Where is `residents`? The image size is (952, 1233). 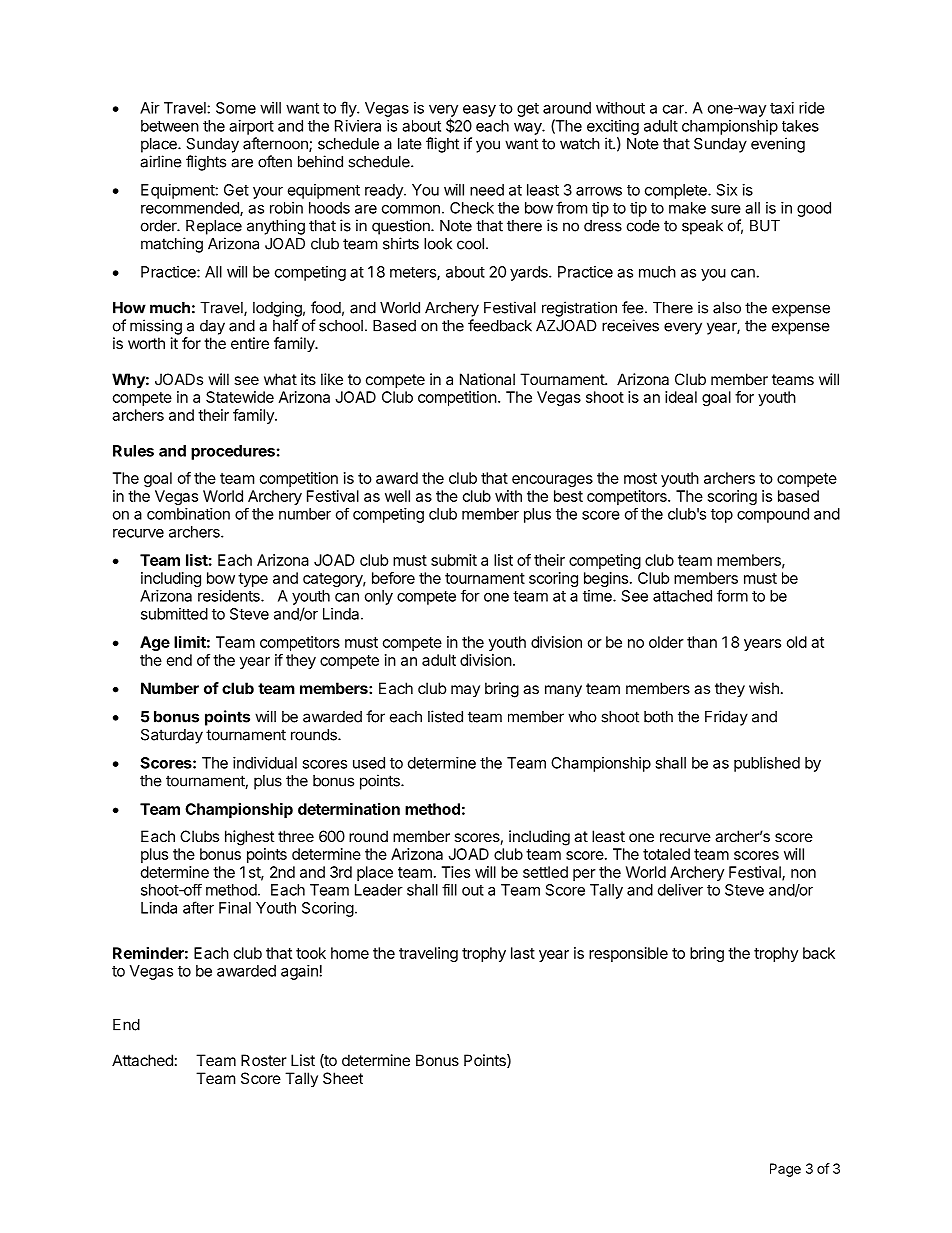 residents is located at coordinates (230, 596).
